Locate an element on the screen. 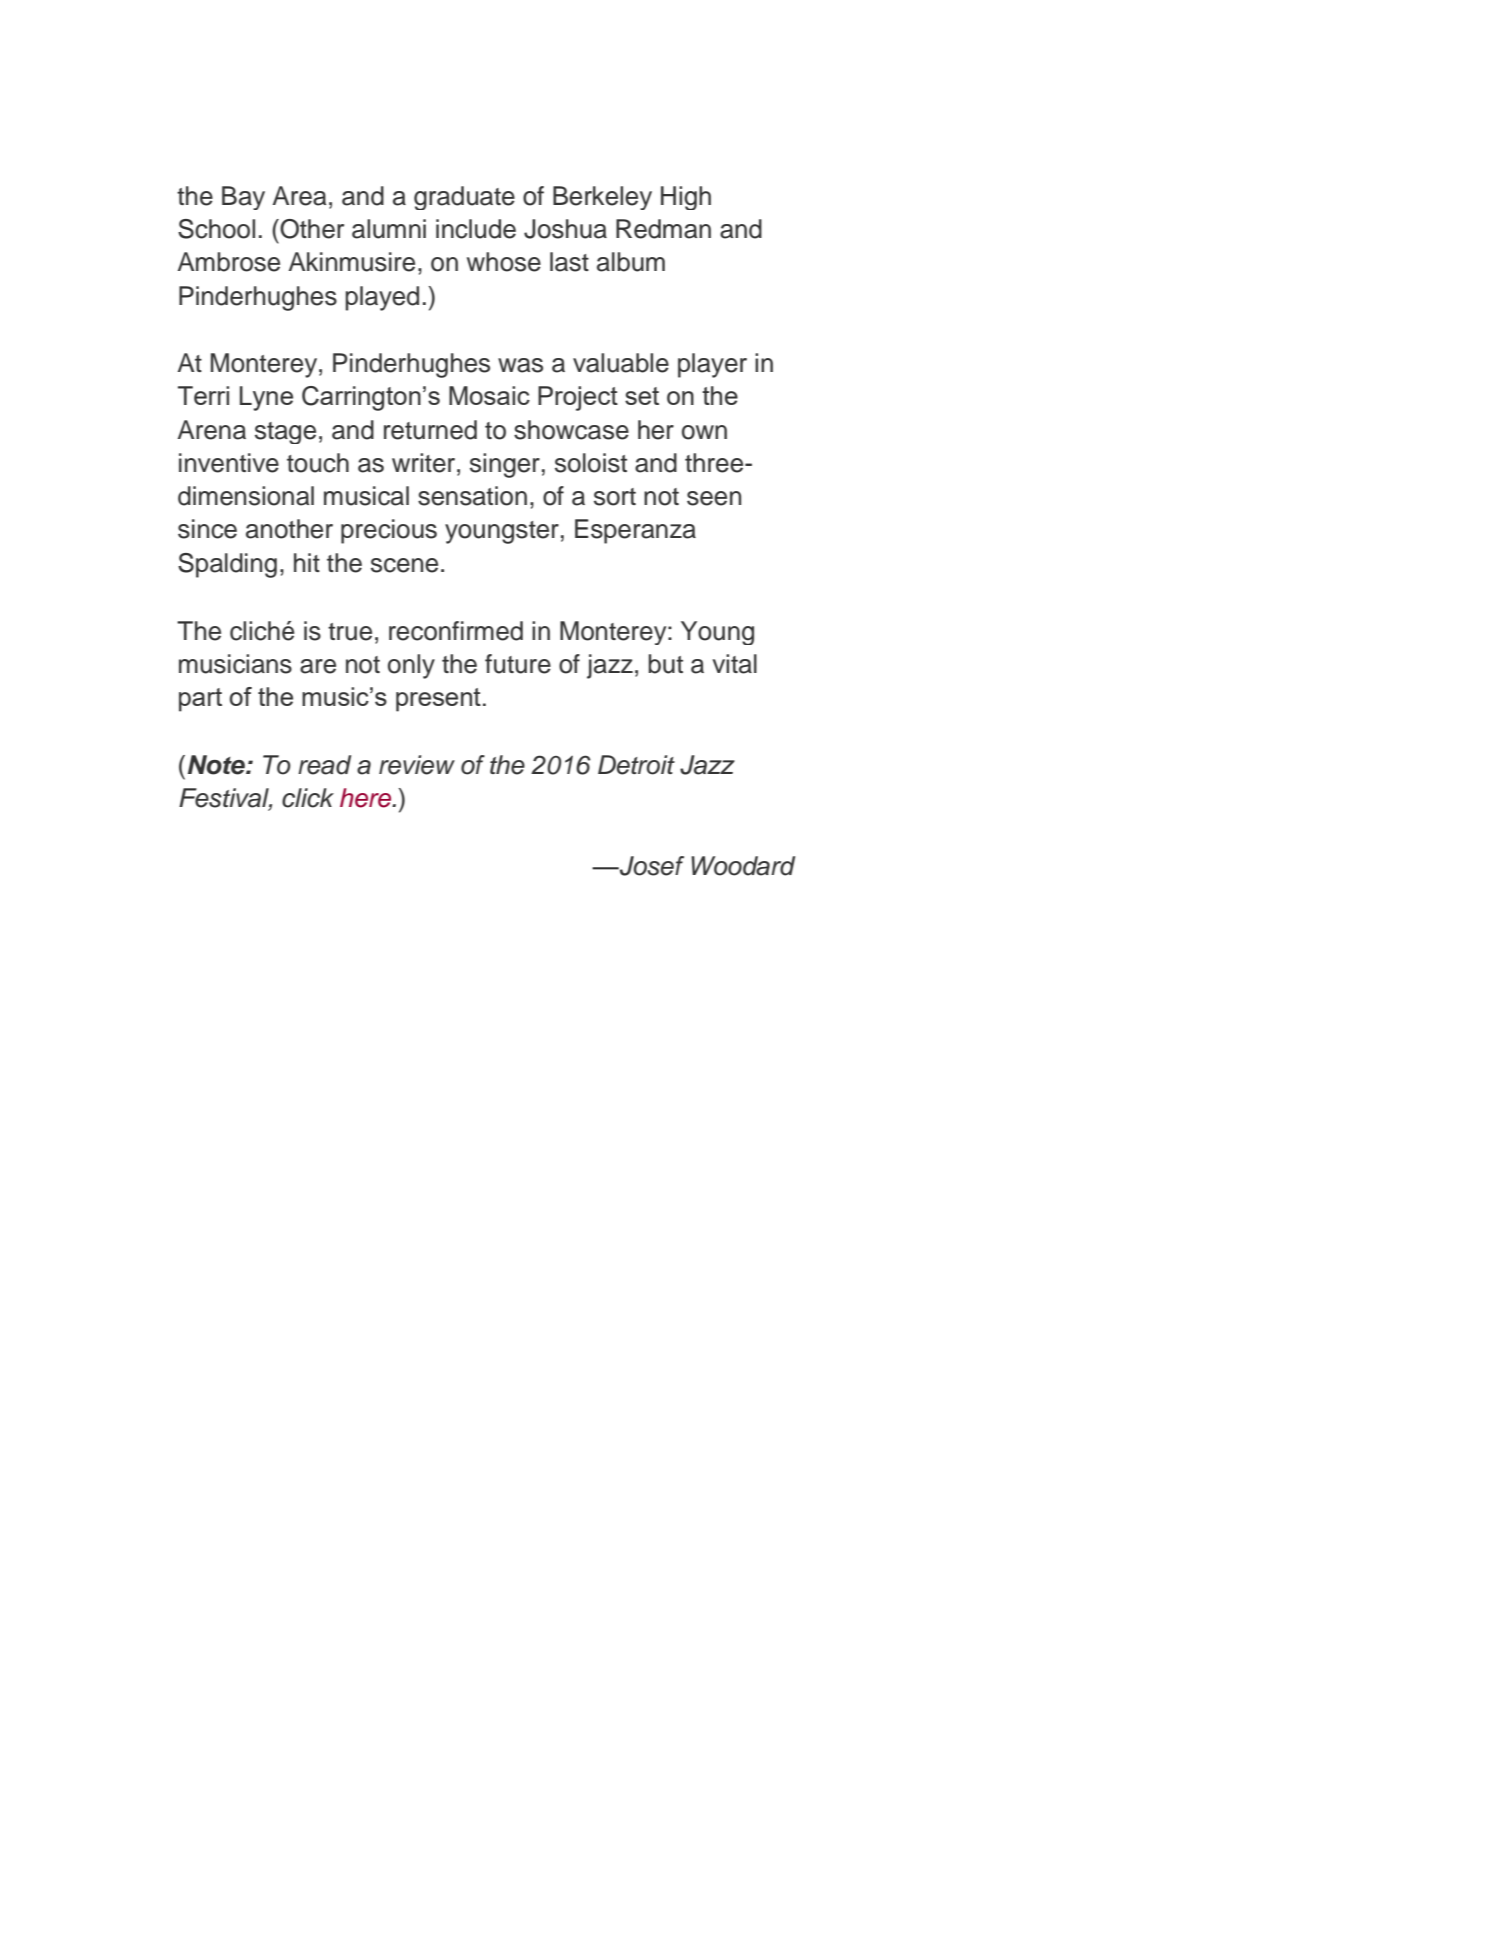 This screenshot has height=1951, width=1508. include is located at coordinates (476, 229).
